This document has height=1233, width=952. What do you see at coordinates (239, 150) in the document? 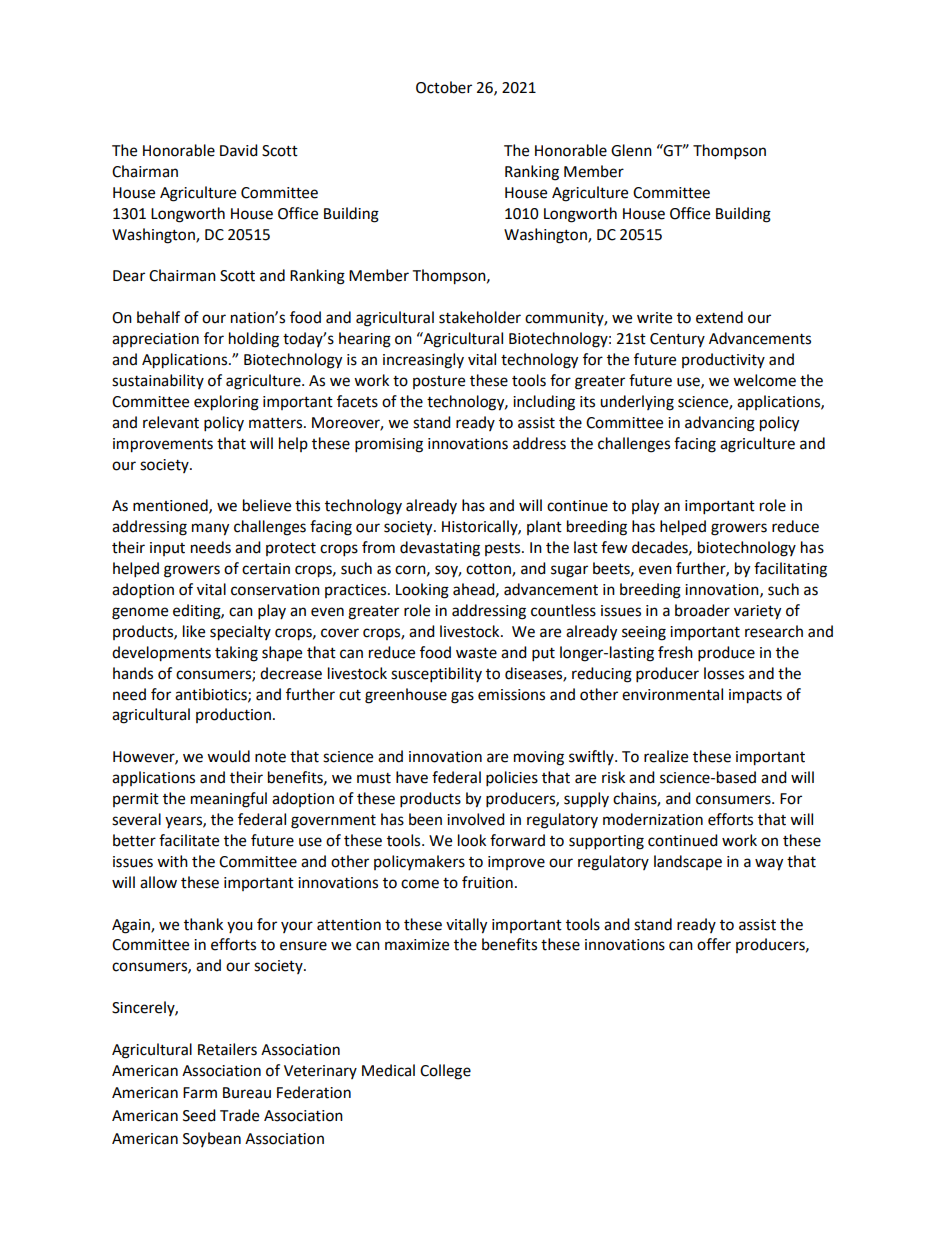
I see `David` at bounding box center [239, 150].
